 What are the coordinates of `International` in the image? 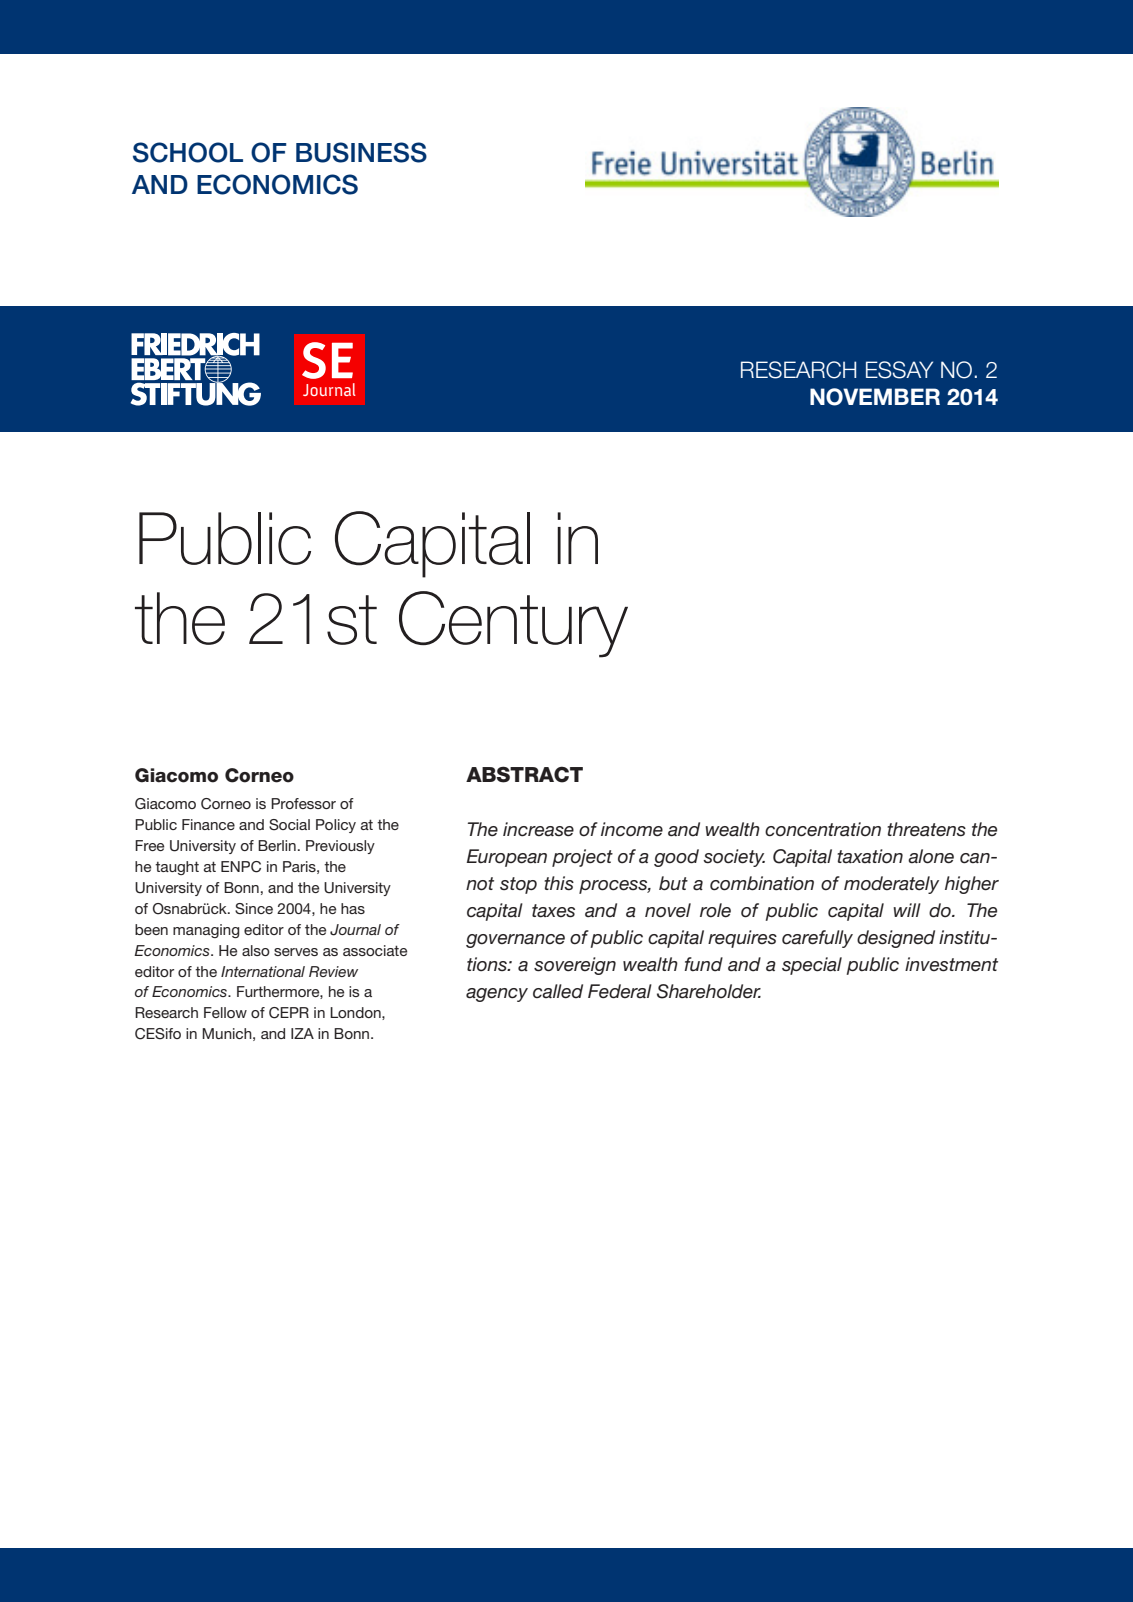 It's located at (263, 971).
